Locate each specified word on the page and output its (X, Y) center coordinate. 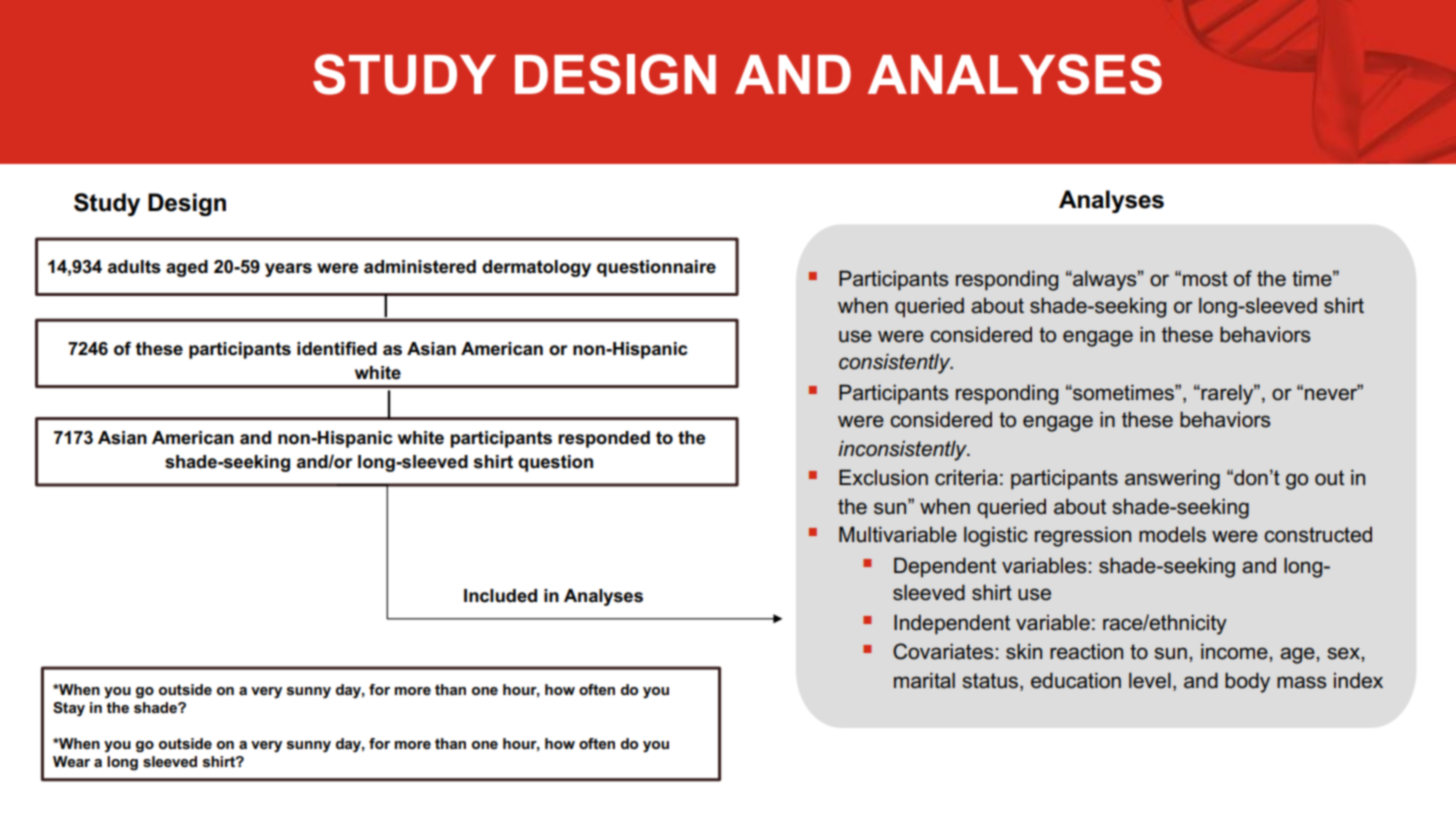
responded (604, 439)
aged (187, 268)
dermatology (536, 268)
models (1172, 534)
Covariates (943, 651)
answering (1172, 479)
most (1205, 279)
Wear (71, 761)
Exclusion (883, 477)
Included (500, 596)
